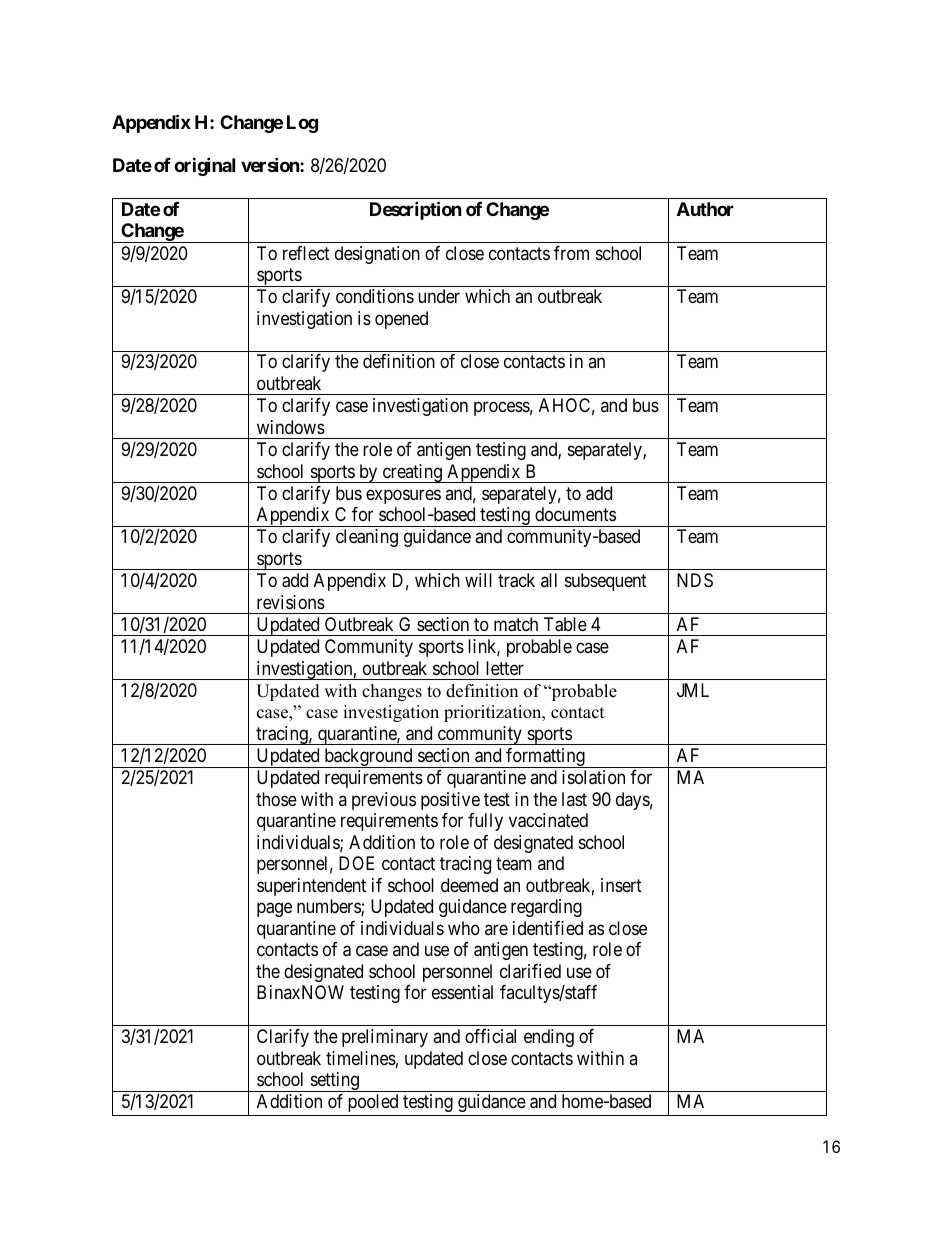  What do you see at coordinates (291, 427) in the image?
I see `windows` at bounding box center [291, 427].
